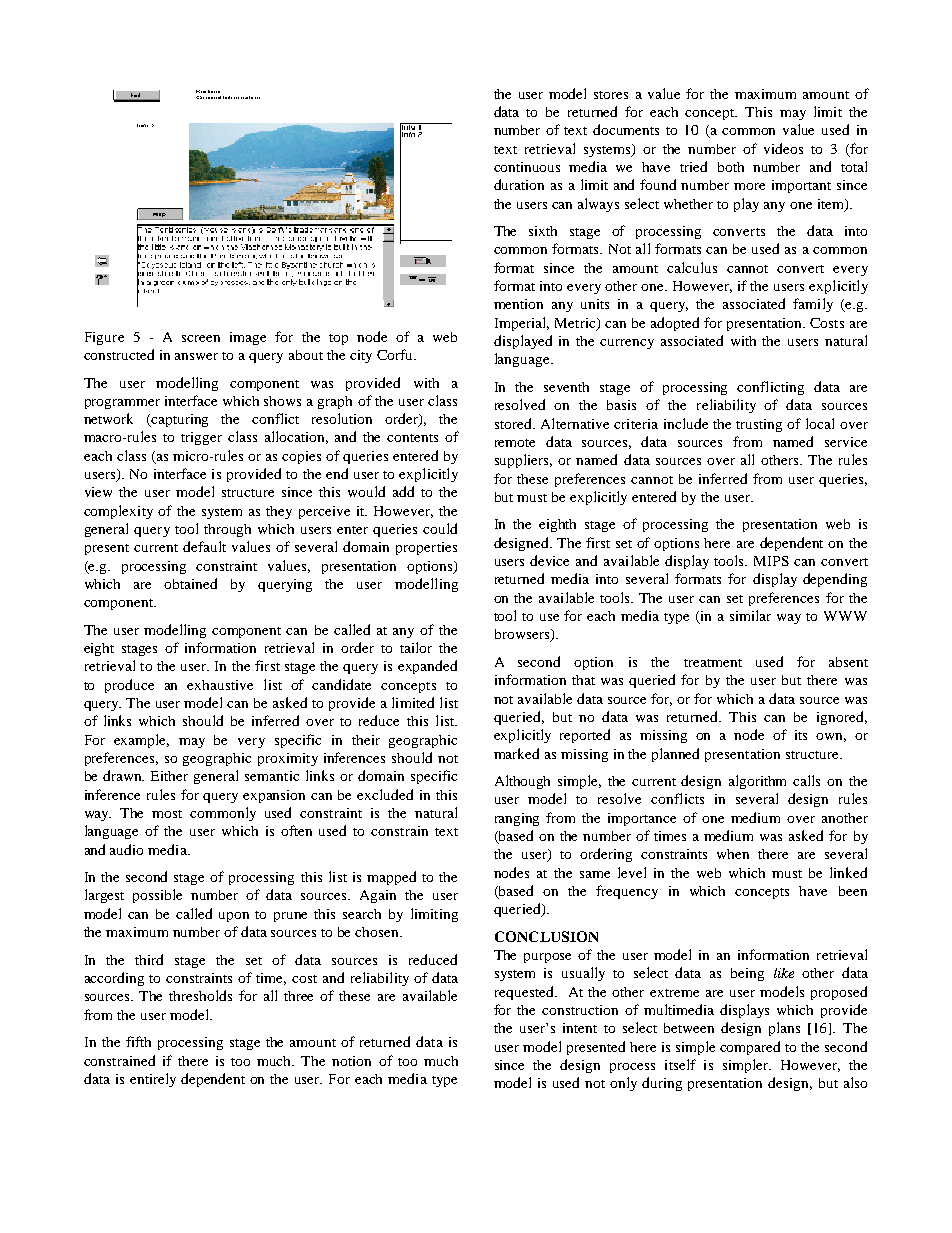  Describe the element at coordinates (759, 425) in the document. I see `trusting` at that location.
